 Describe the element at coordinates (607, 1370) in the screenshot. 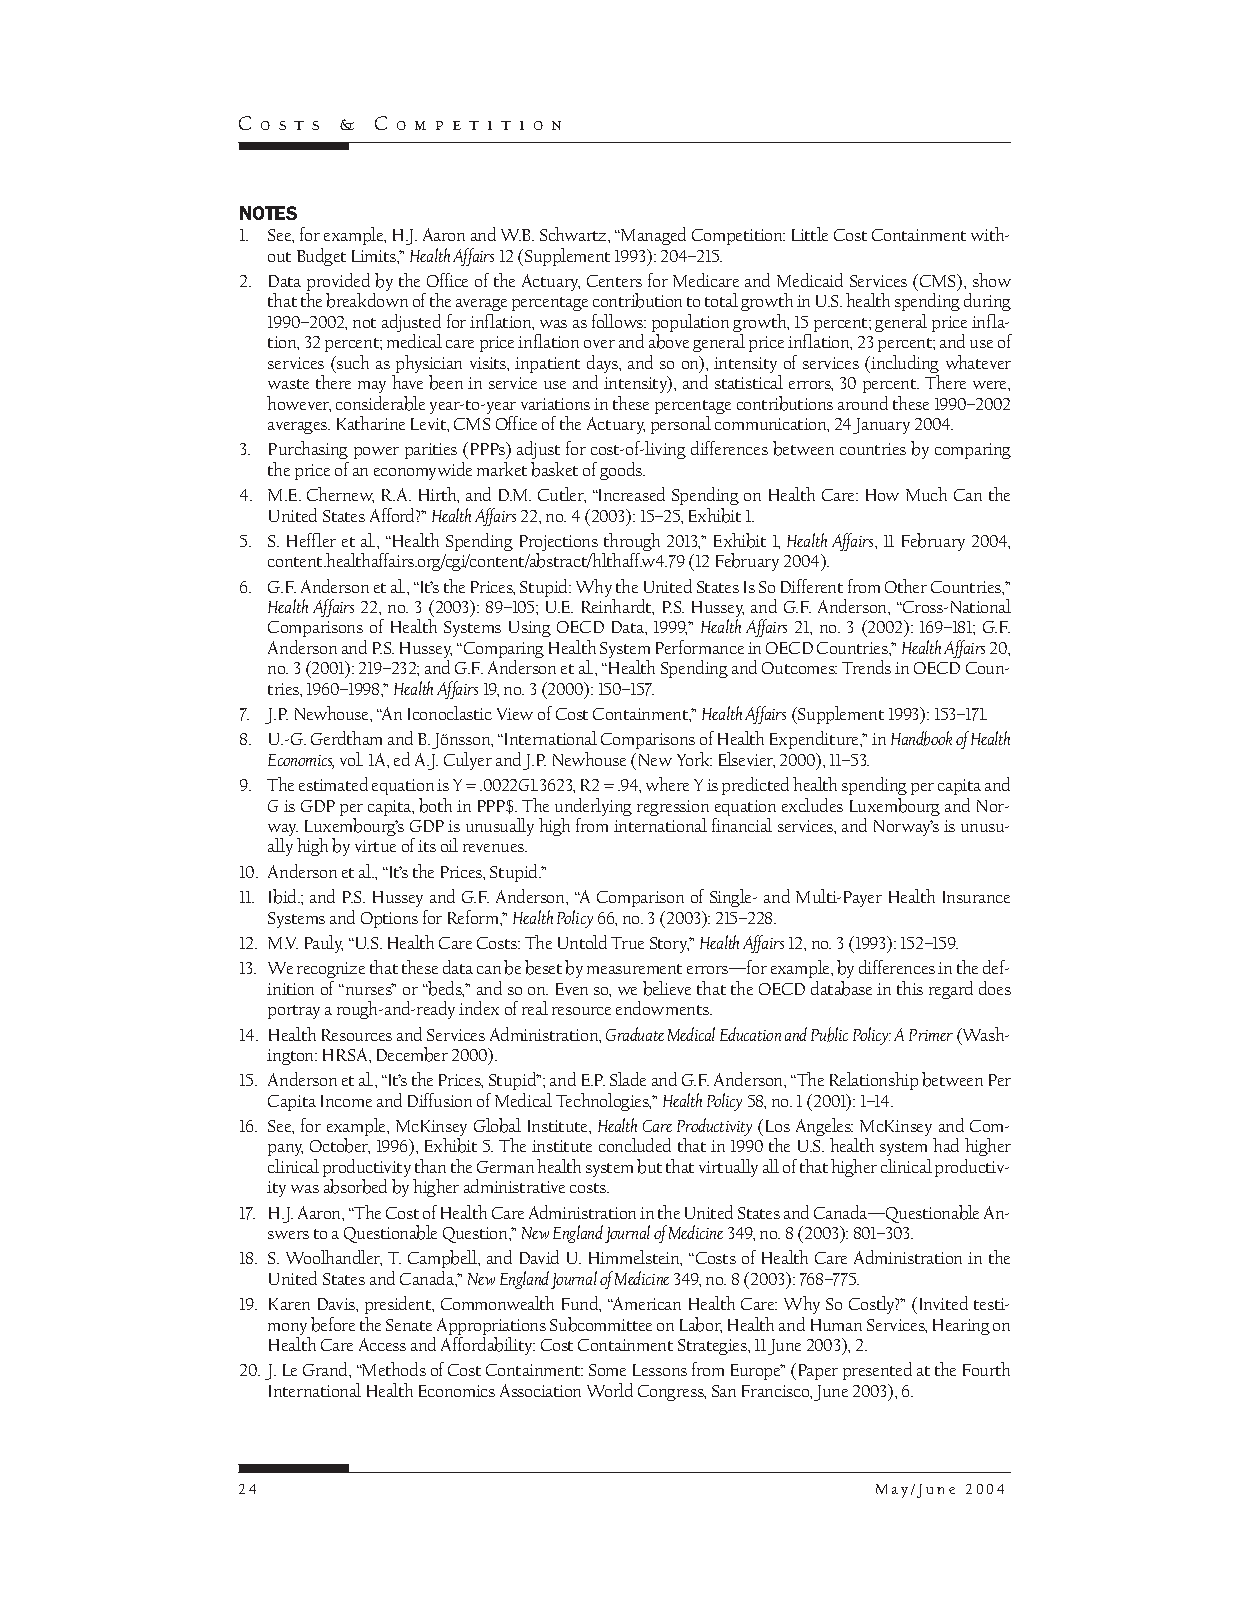

I see `Some` at that location.
